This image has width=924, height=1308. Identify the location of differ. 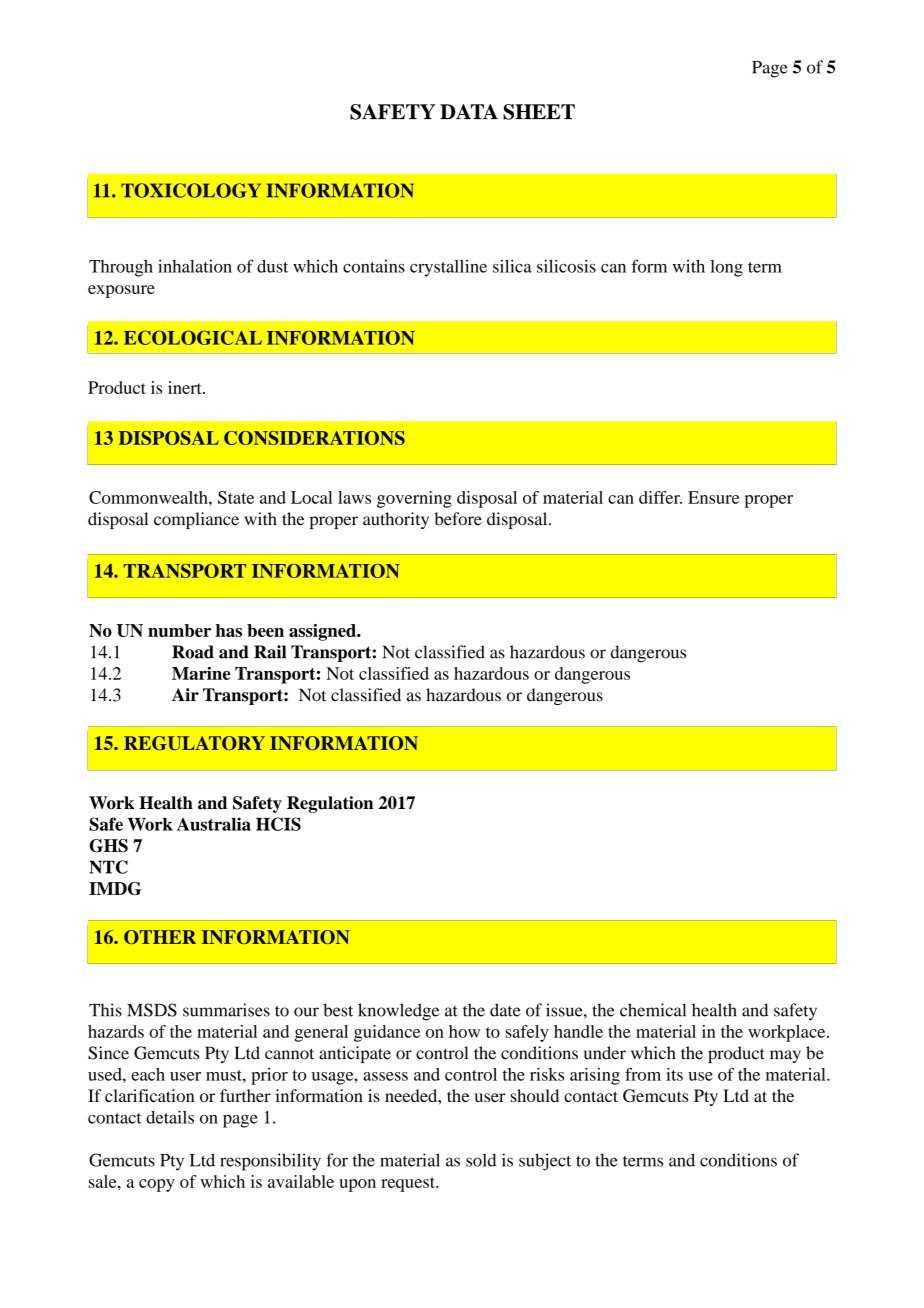
(660, 497).
